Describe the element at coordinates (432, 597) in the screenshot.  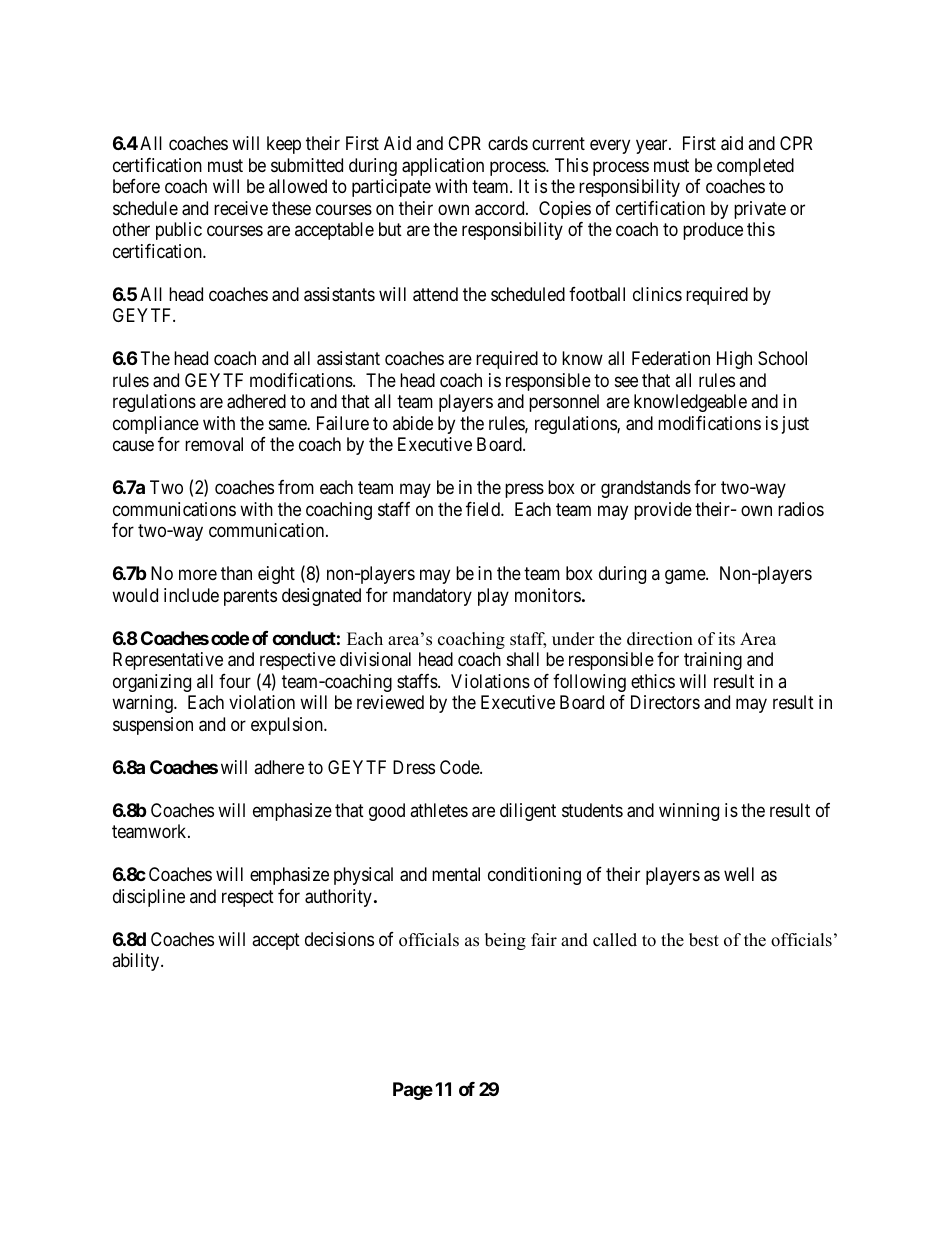
I see `mandatory` at that location.
